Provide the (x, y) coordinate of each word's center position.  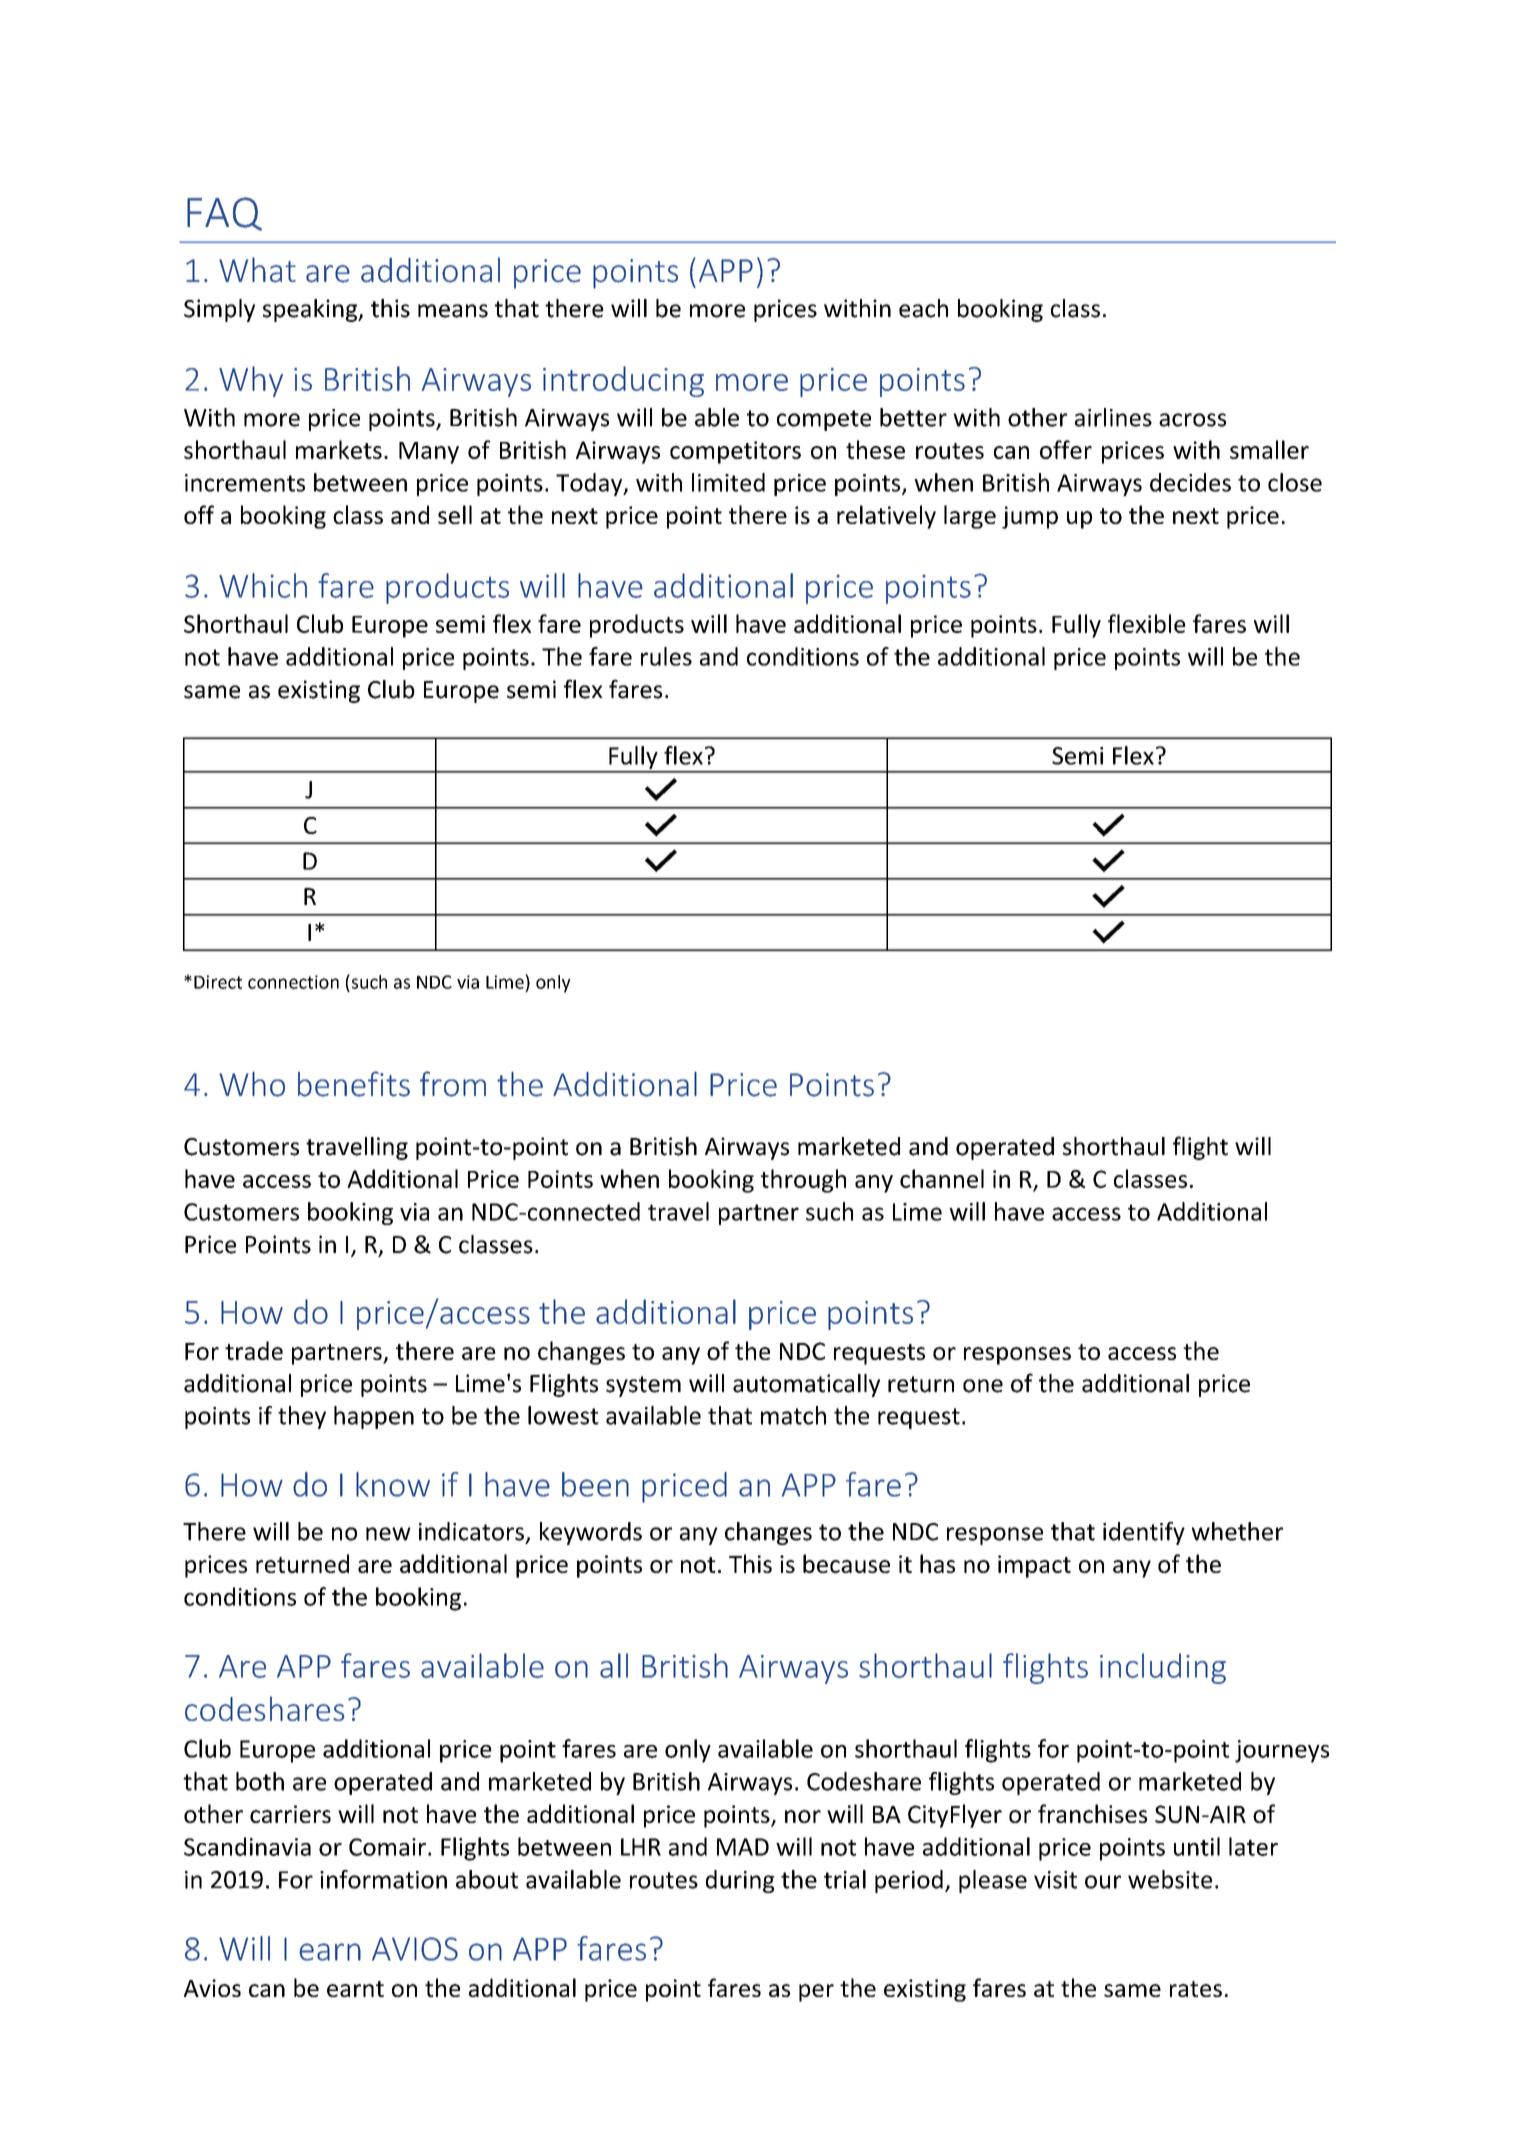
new (388, 1534)
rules (666, 656)
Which (263, 585)
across (1192, 420)
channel (942, 1178)
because (846, 1563)
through (803, 1181)
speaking (311, 310)
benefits (354, 1084)
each (923, 308)
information (383, 1879)
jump (1030, 517)
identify (1144, 1533)
